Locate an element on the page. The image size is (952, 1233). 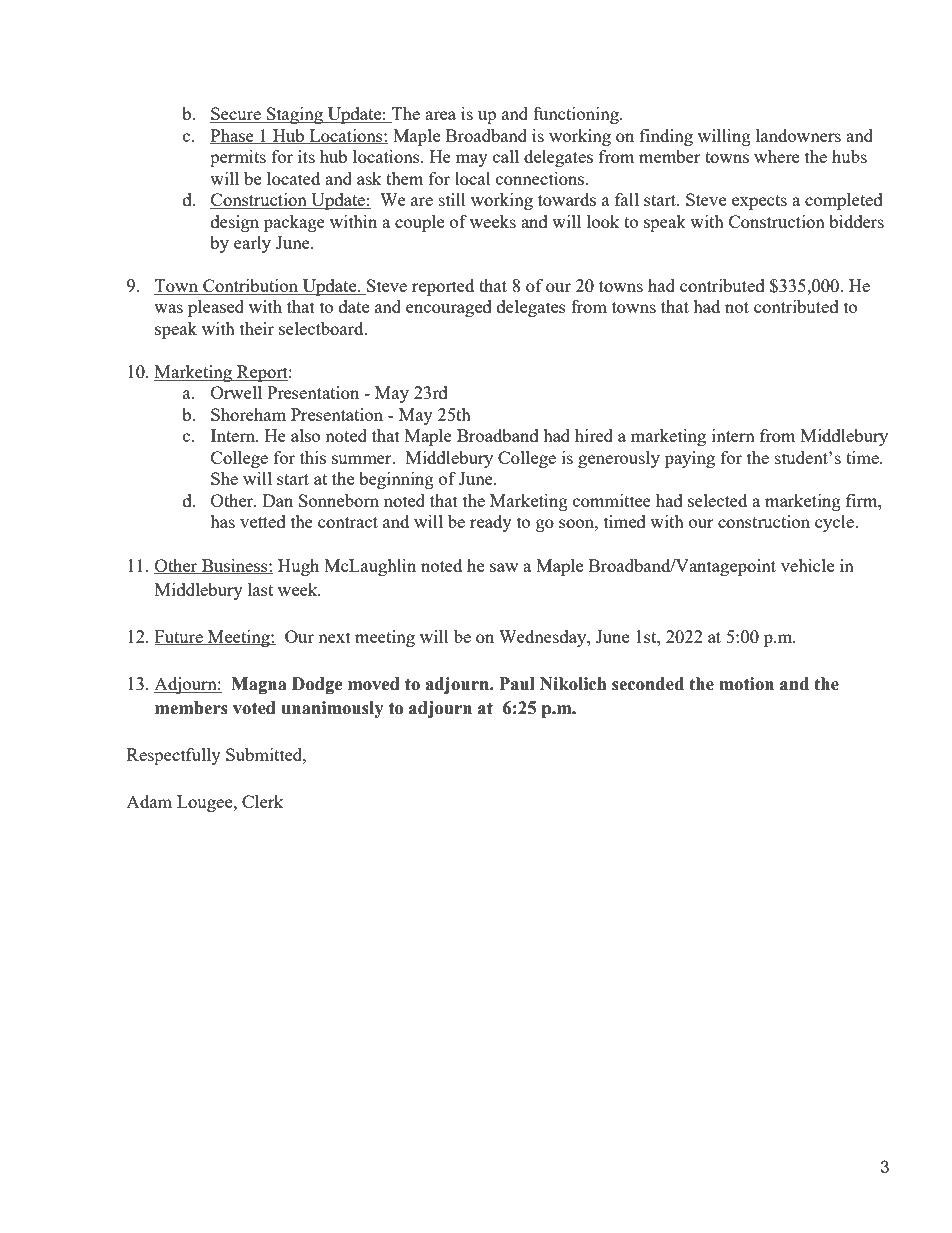
Phase is located at coordinates (233, 136).
